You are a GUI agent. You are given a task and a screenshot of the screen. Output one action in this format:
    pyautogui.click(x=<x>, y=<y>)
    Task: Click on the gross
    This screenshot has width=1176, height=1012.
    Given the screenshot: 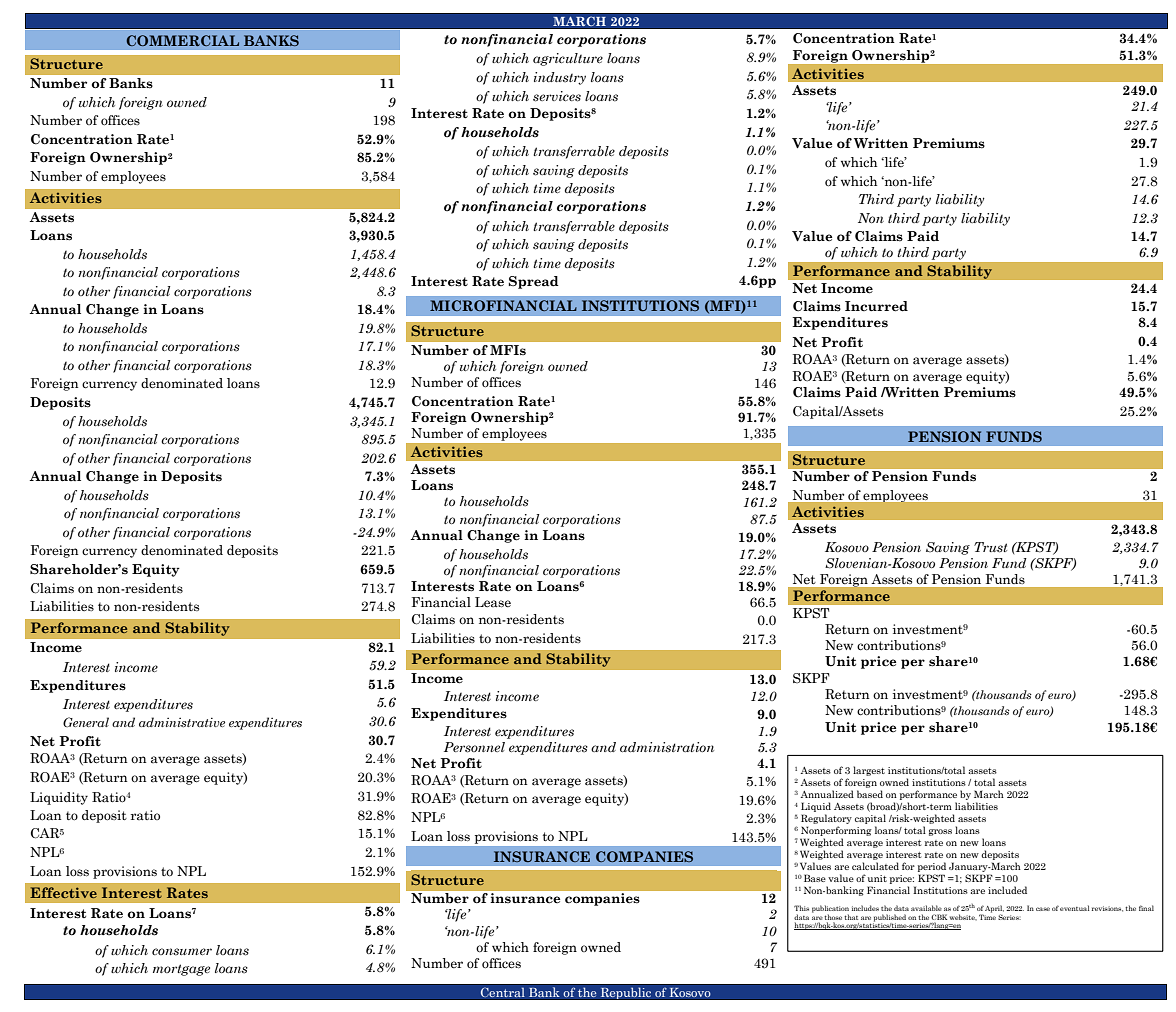 What is the action you would take?
    pyautogui.click(x=940, y=832)
